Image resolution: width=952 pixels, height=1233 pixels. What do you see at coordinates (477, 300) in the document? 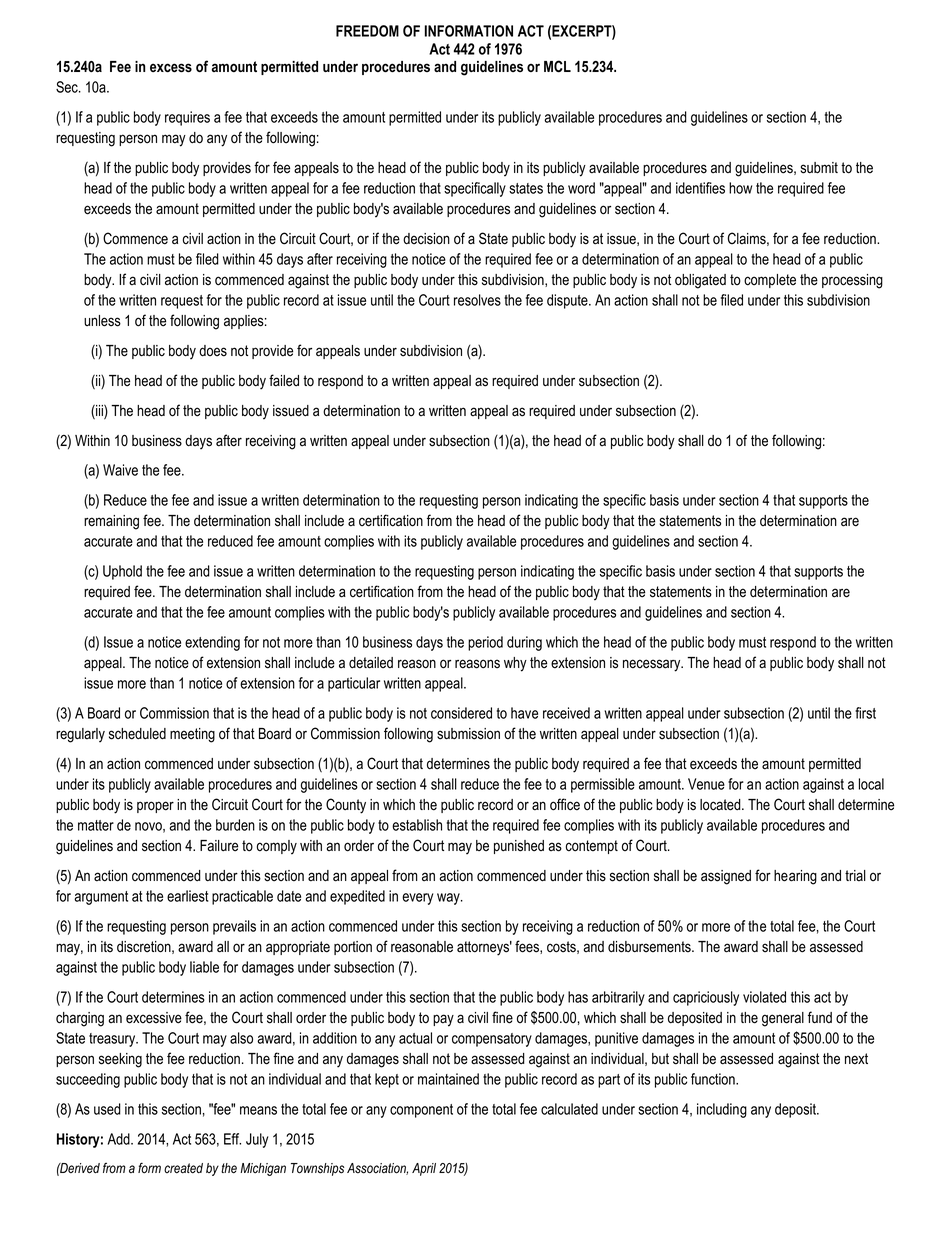
I see `resolves` at bounding box center [477, 300].
